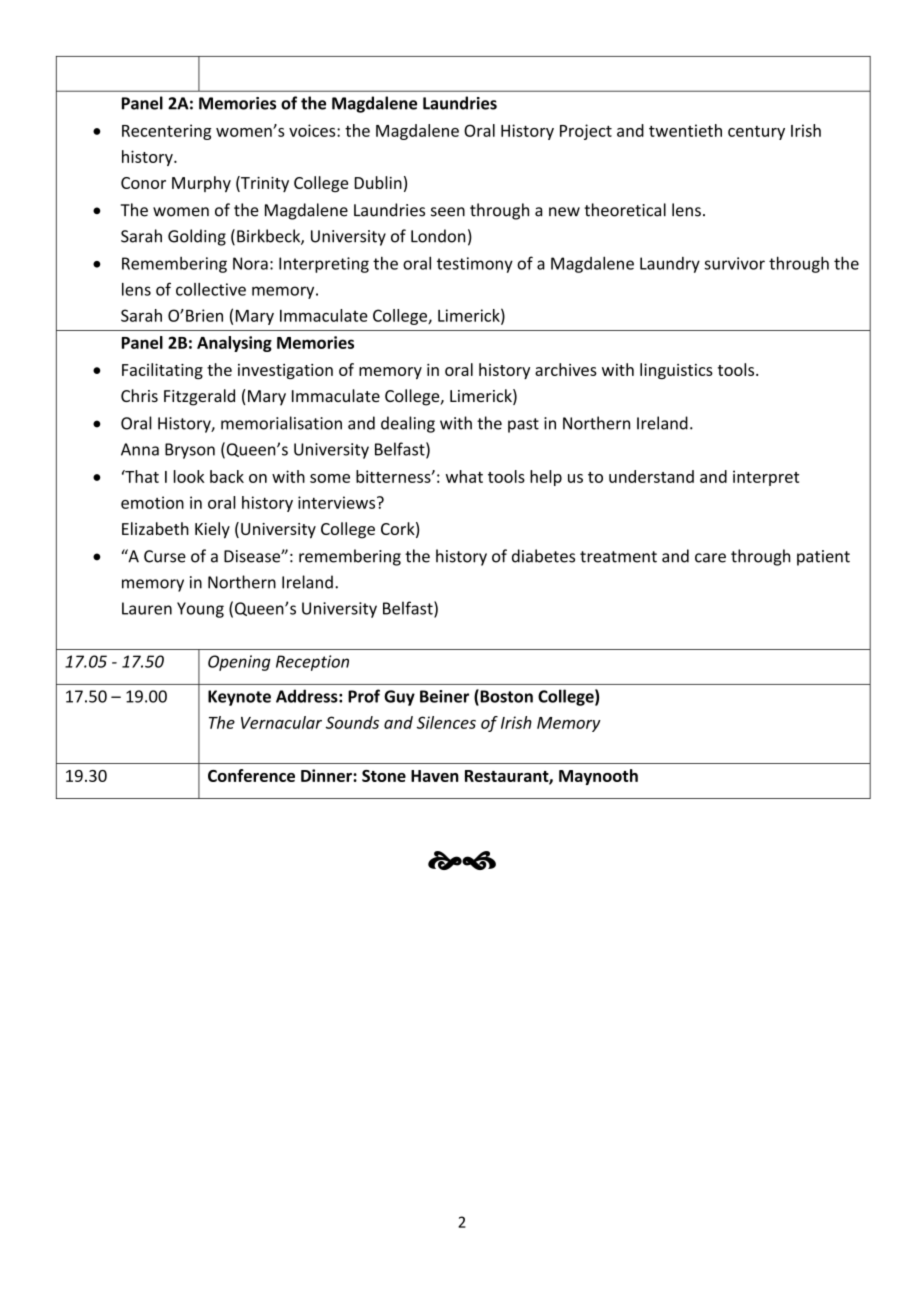 The height and width of the page is (1308, 924). I want to click on Murphy, so click(201, 184).
